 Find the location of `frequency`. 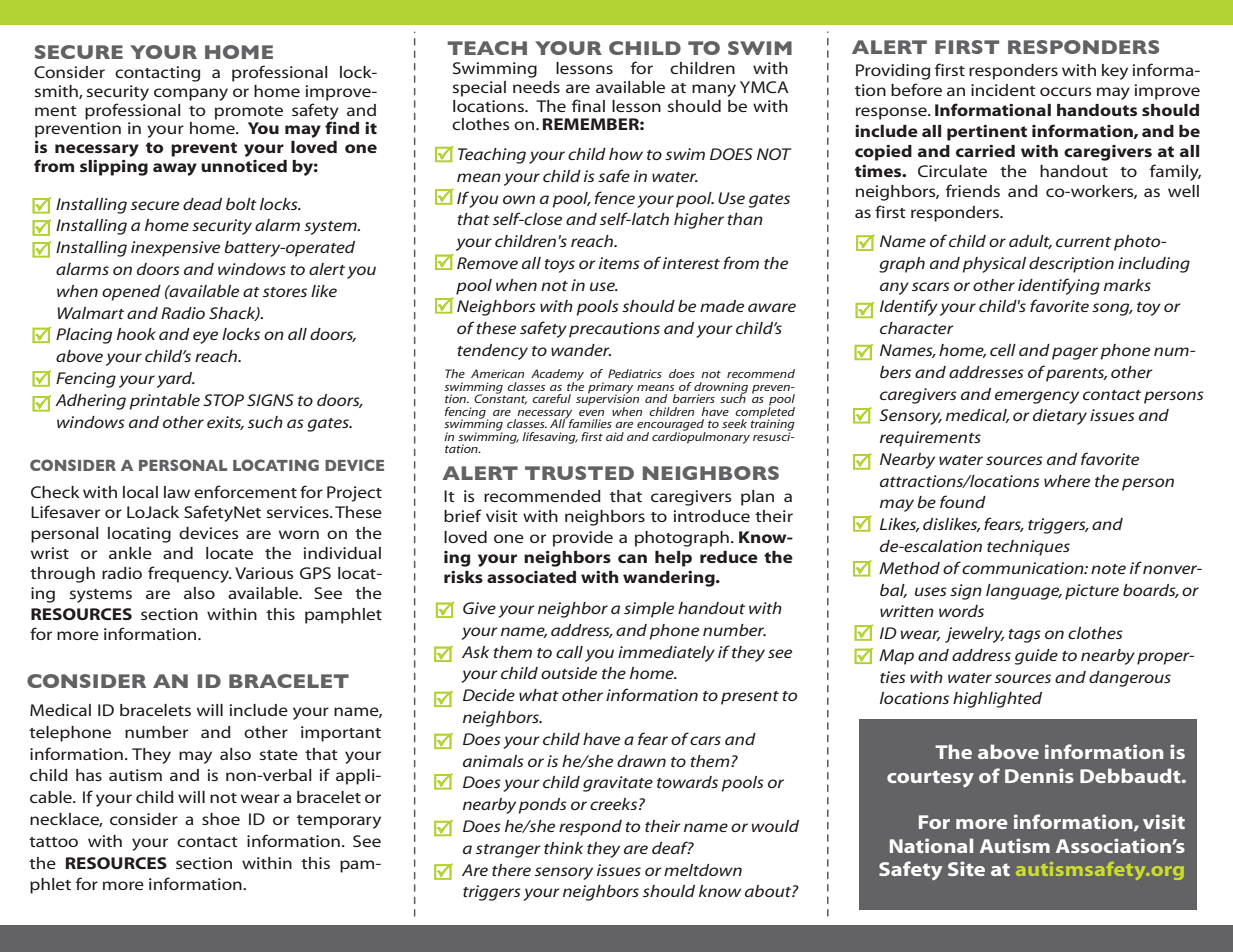

frequency is located at coordinates (190, 574).
